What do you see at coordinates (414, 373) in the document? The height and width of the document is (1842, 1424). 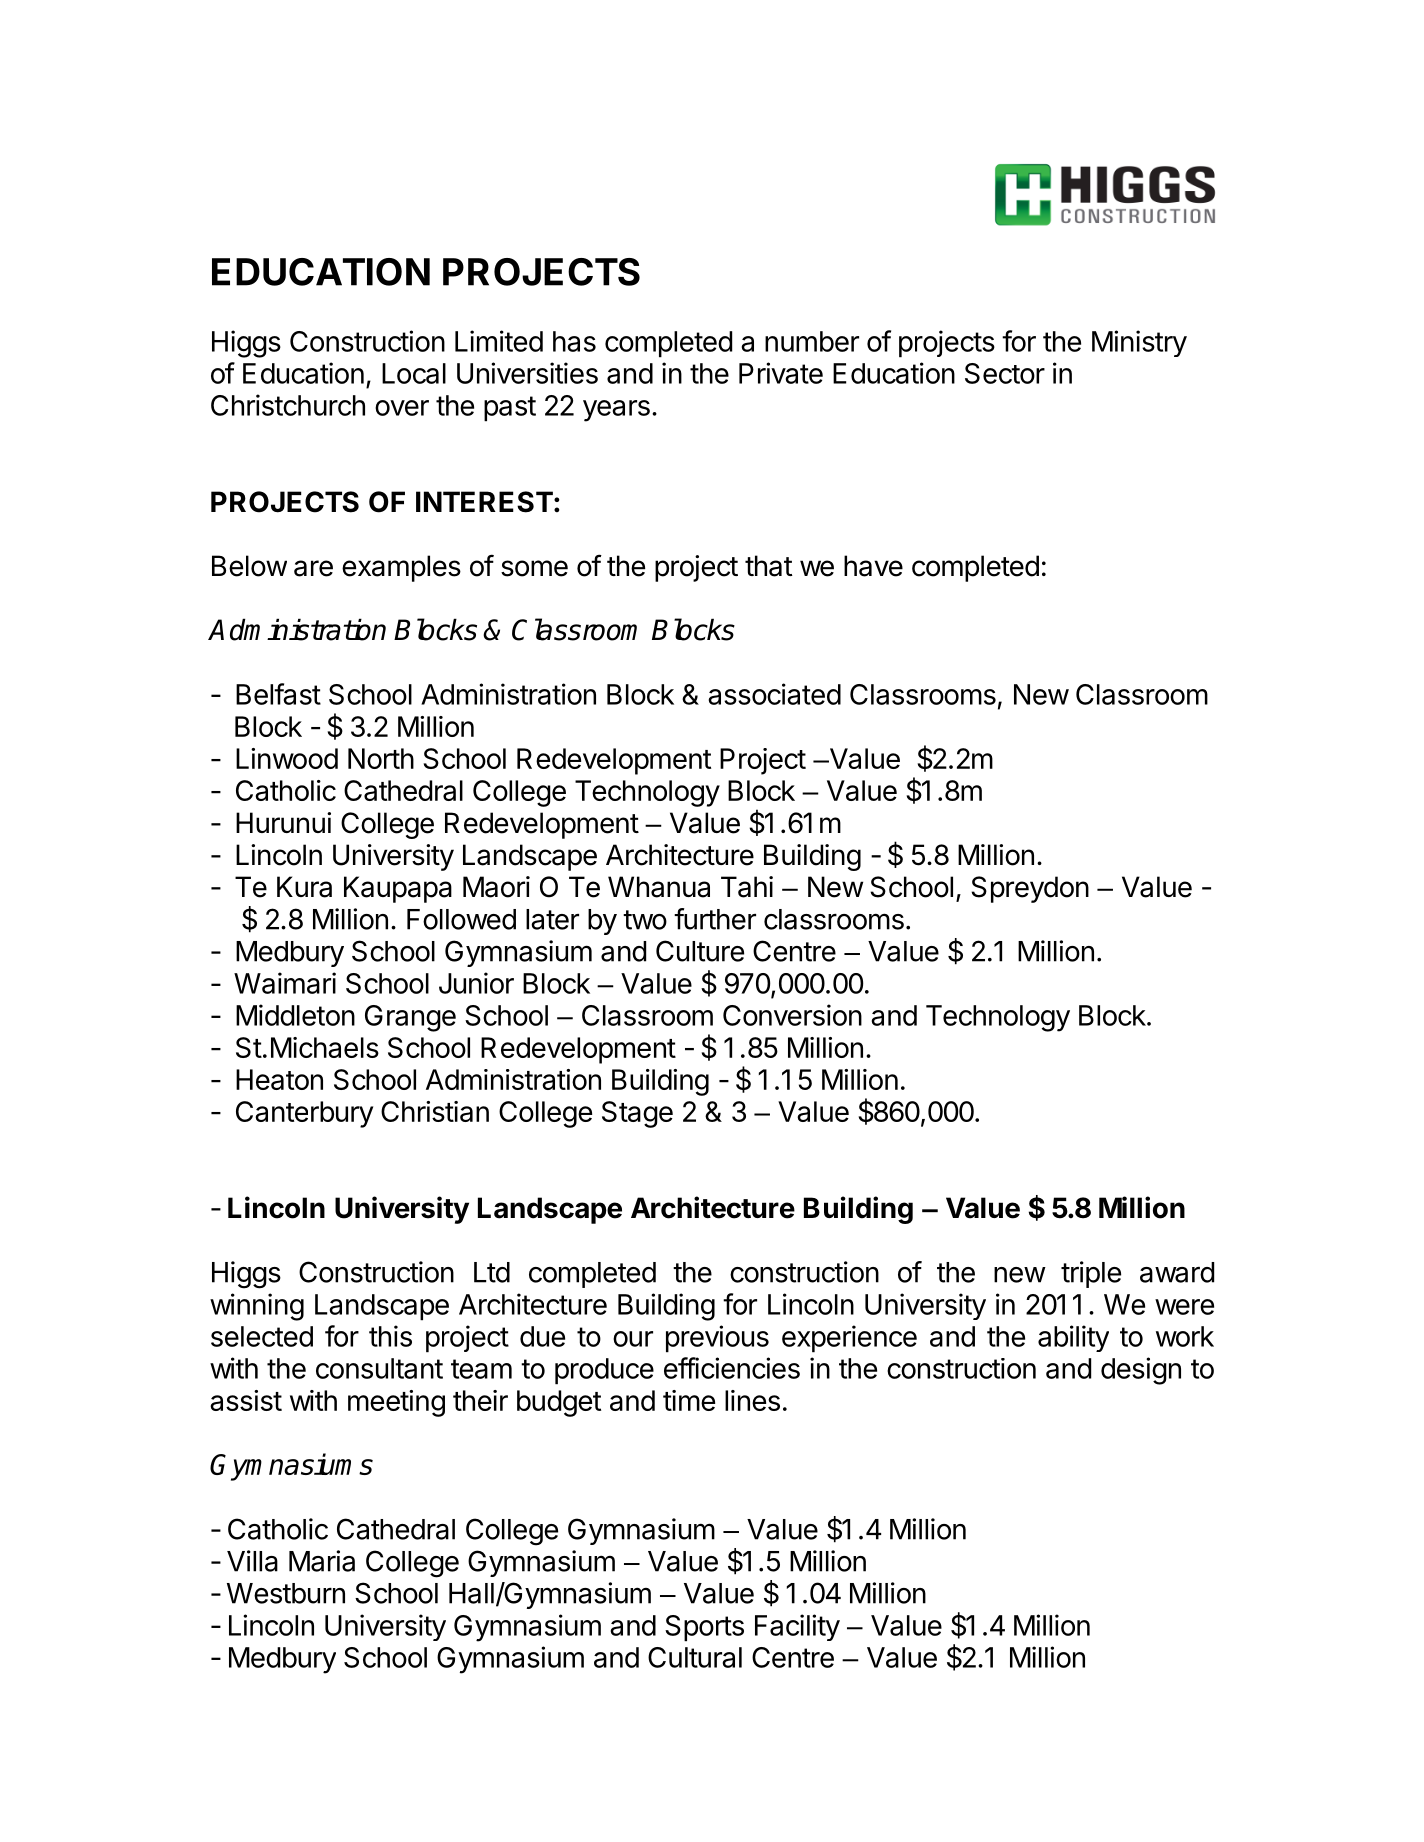 I see `Local` at bounding box center [414, 373].
